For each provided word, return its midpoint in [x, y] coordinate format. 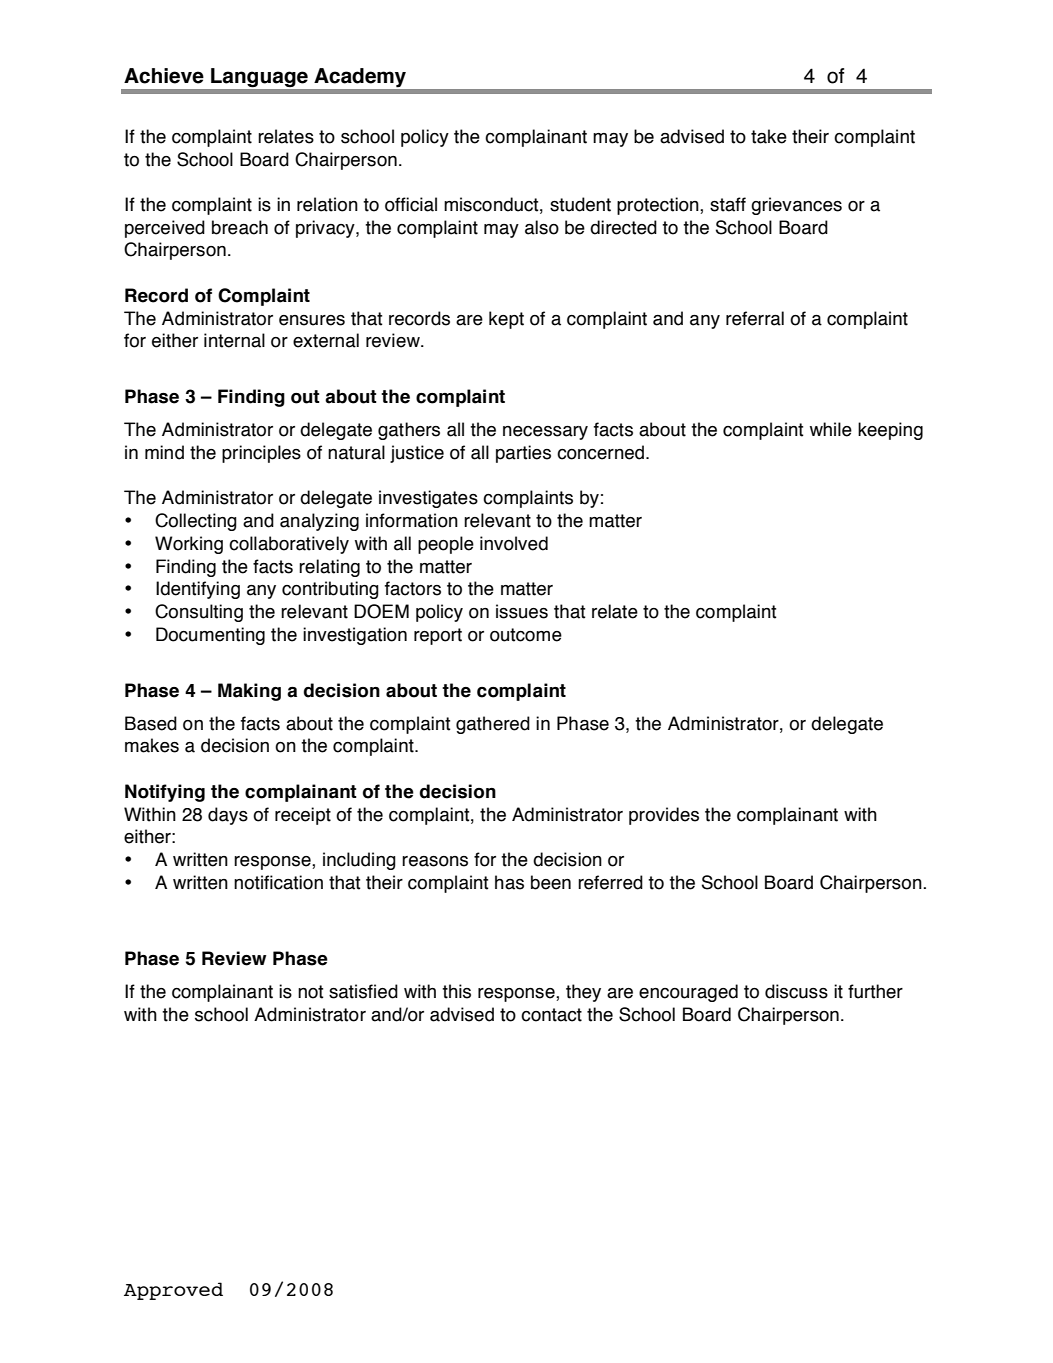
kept [506, 320]
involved [514, 543]
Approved [173, 1291]
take [769, 136]
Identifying [198, 590]
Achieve [164, 76]
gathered [493, 725]
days [228, 816]
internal [234, 340]
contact [551, 1015]
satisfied [363, 991]
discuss [796, 991]
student [580, 204]
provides [664, 816]
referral [755, 318]
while [831, 429]
